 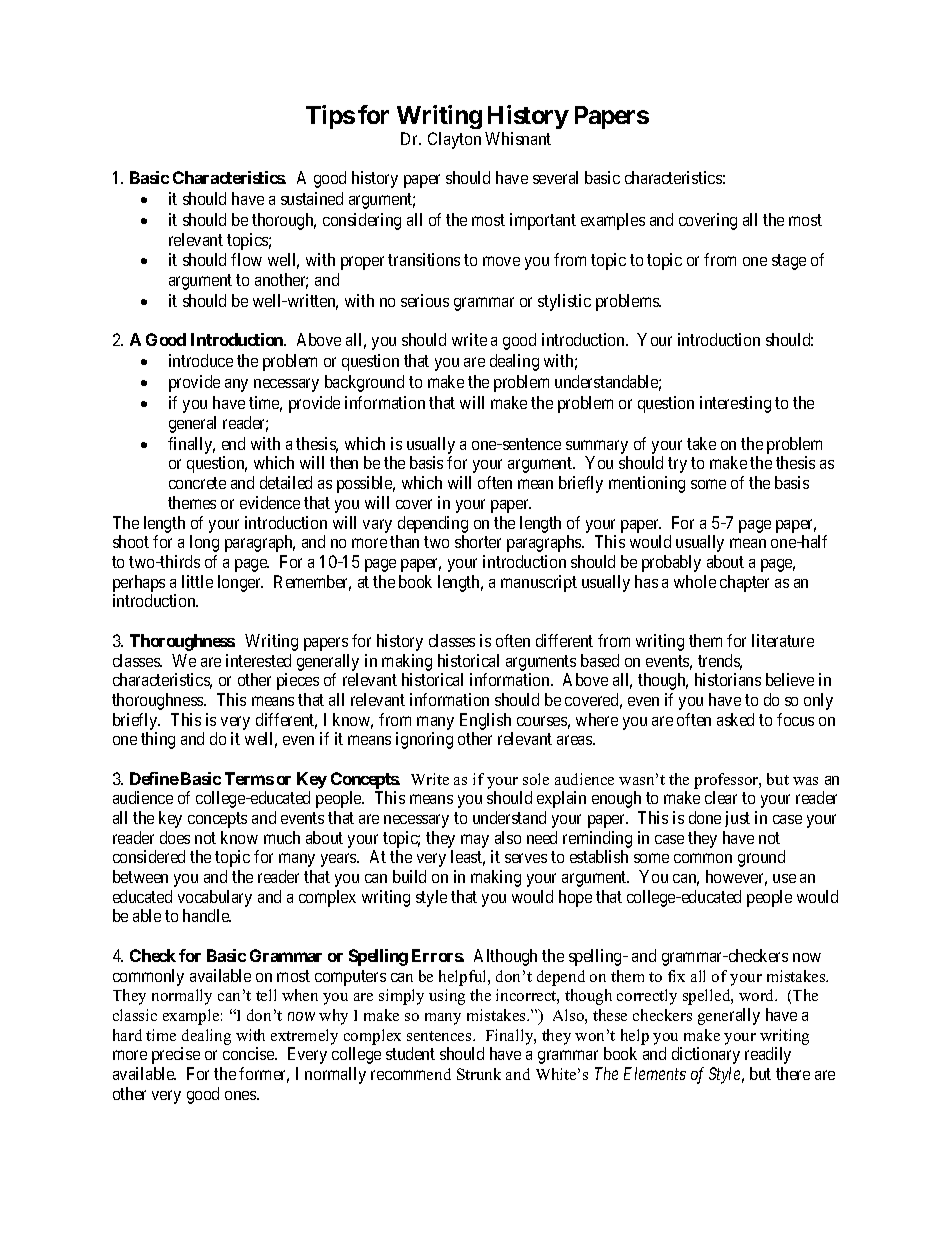 I want to click on interesting, so click(x=735, y=404).
